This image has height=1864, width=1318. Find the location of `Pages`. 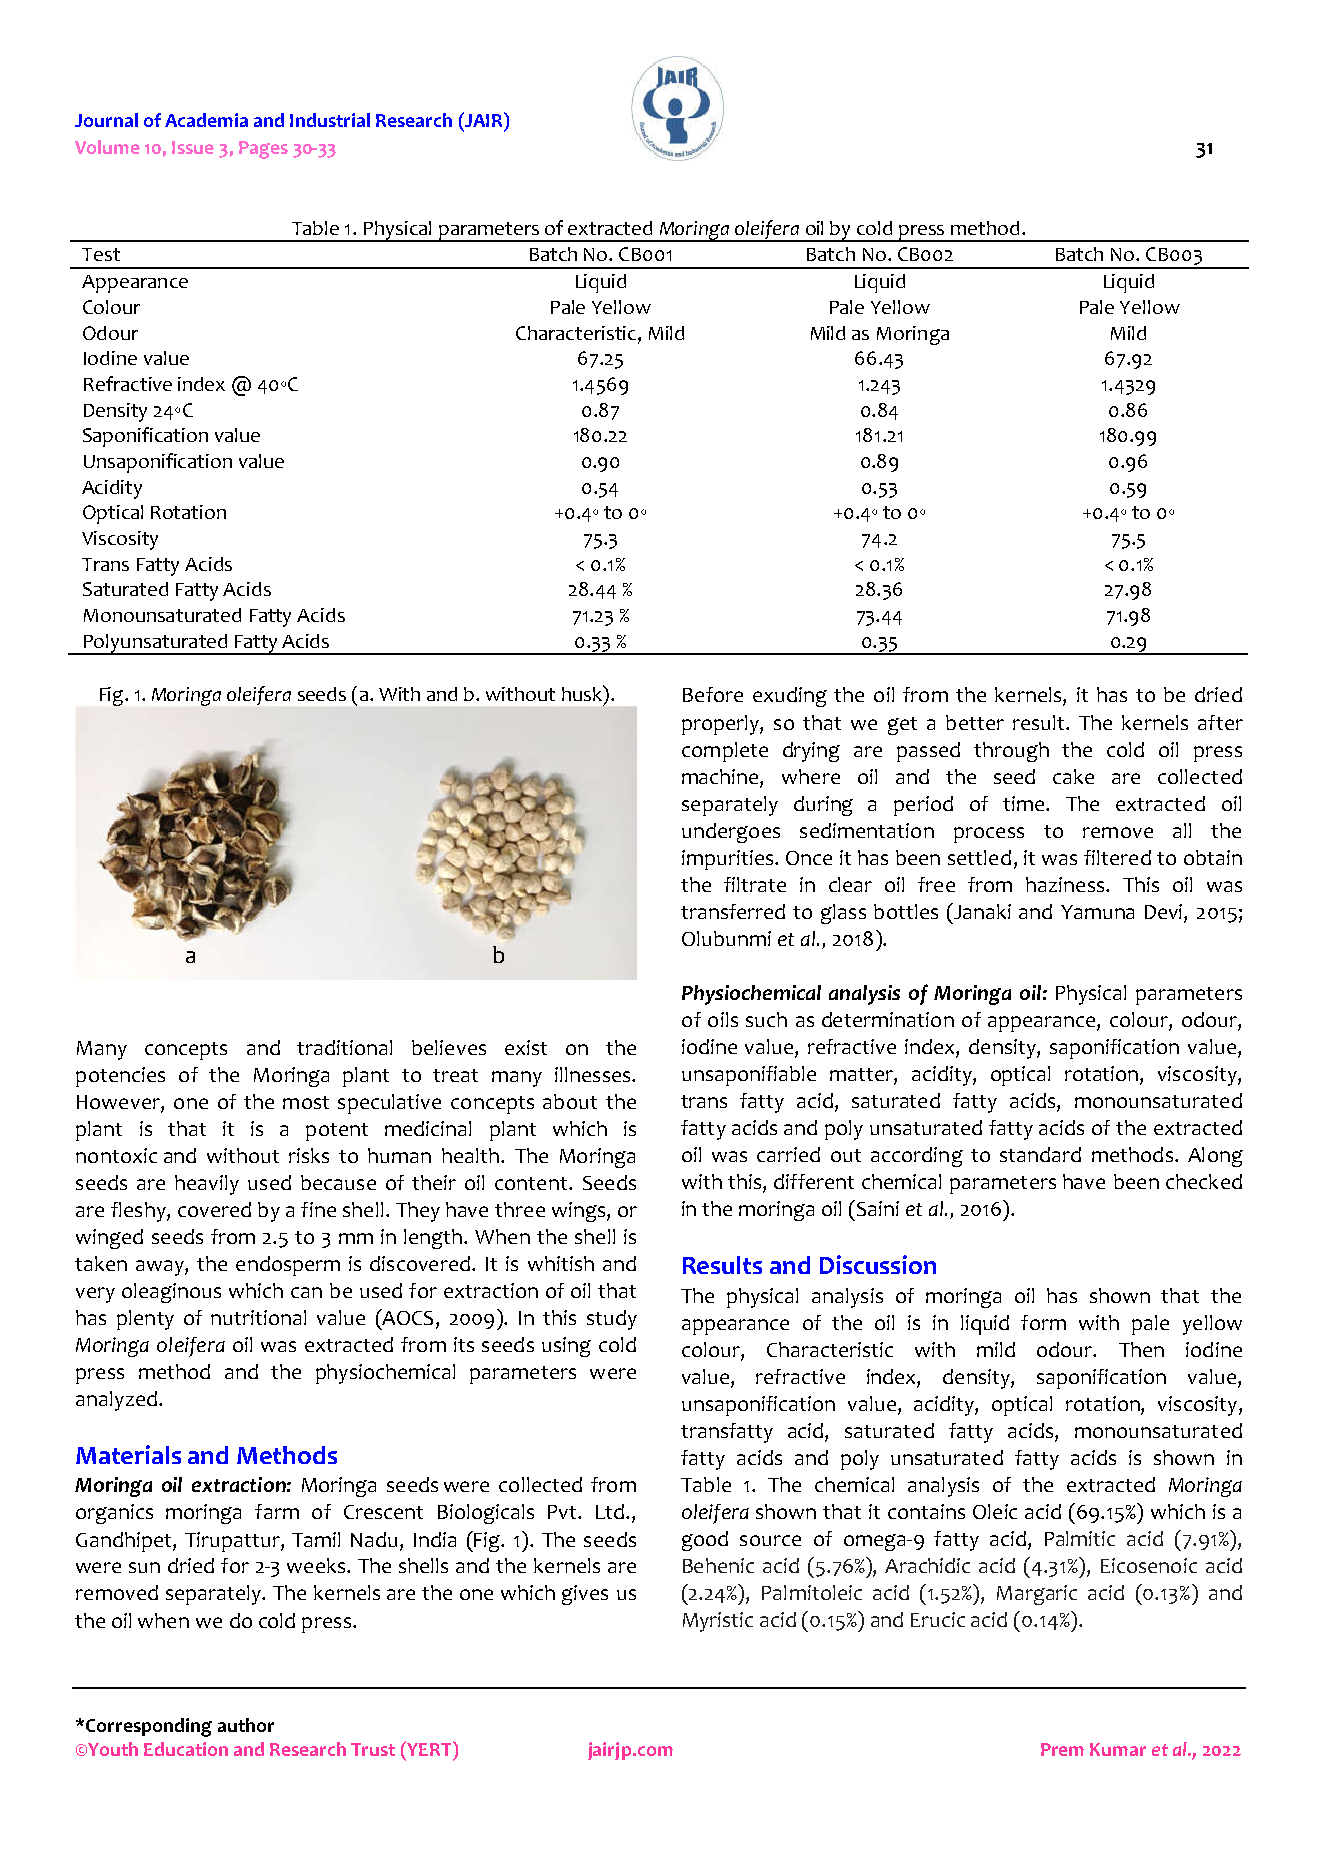

Pages is located at coordinates (263, 150).
